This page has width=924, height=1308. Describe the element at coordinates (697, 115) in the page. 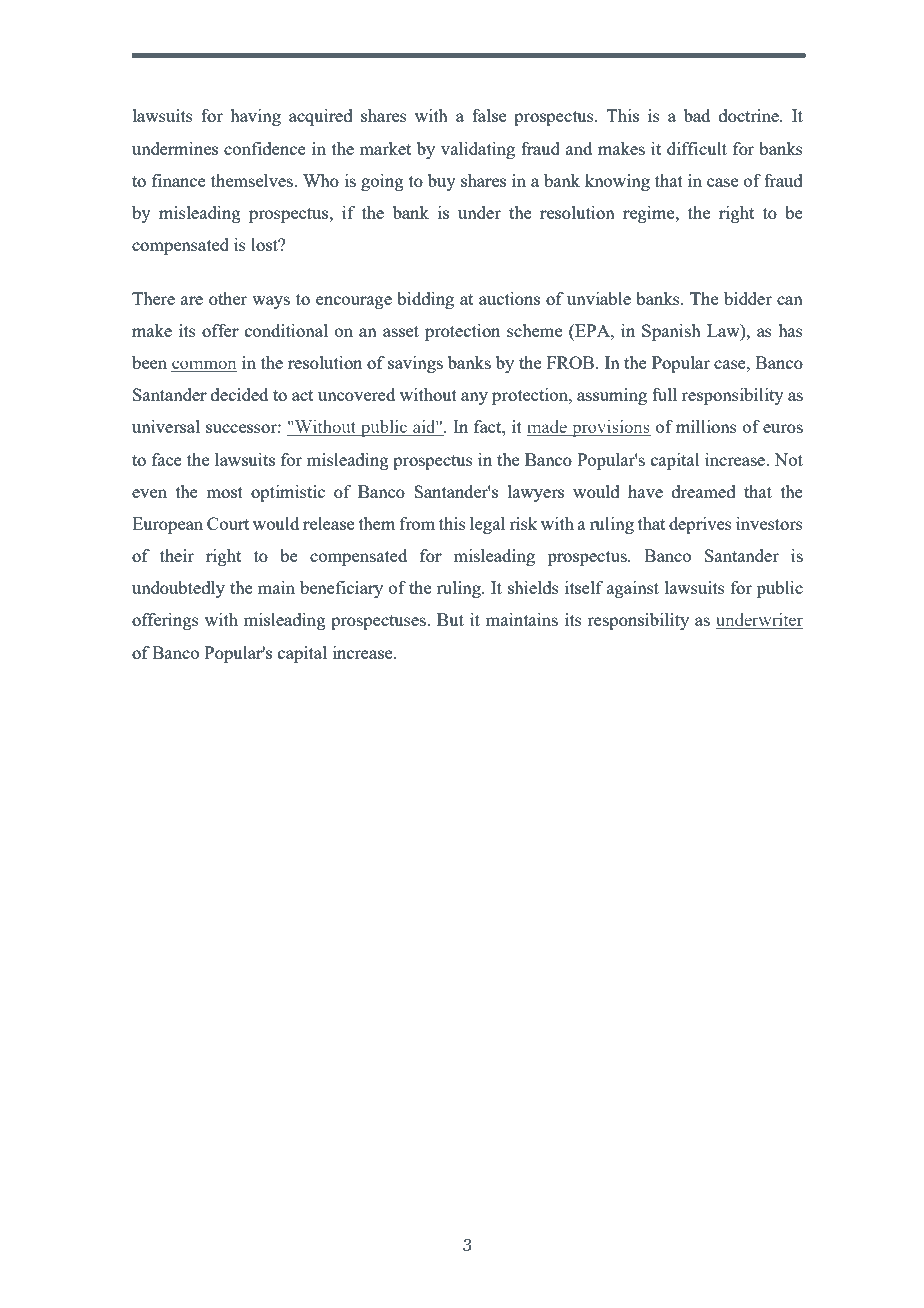

I see `bad` at that location.
